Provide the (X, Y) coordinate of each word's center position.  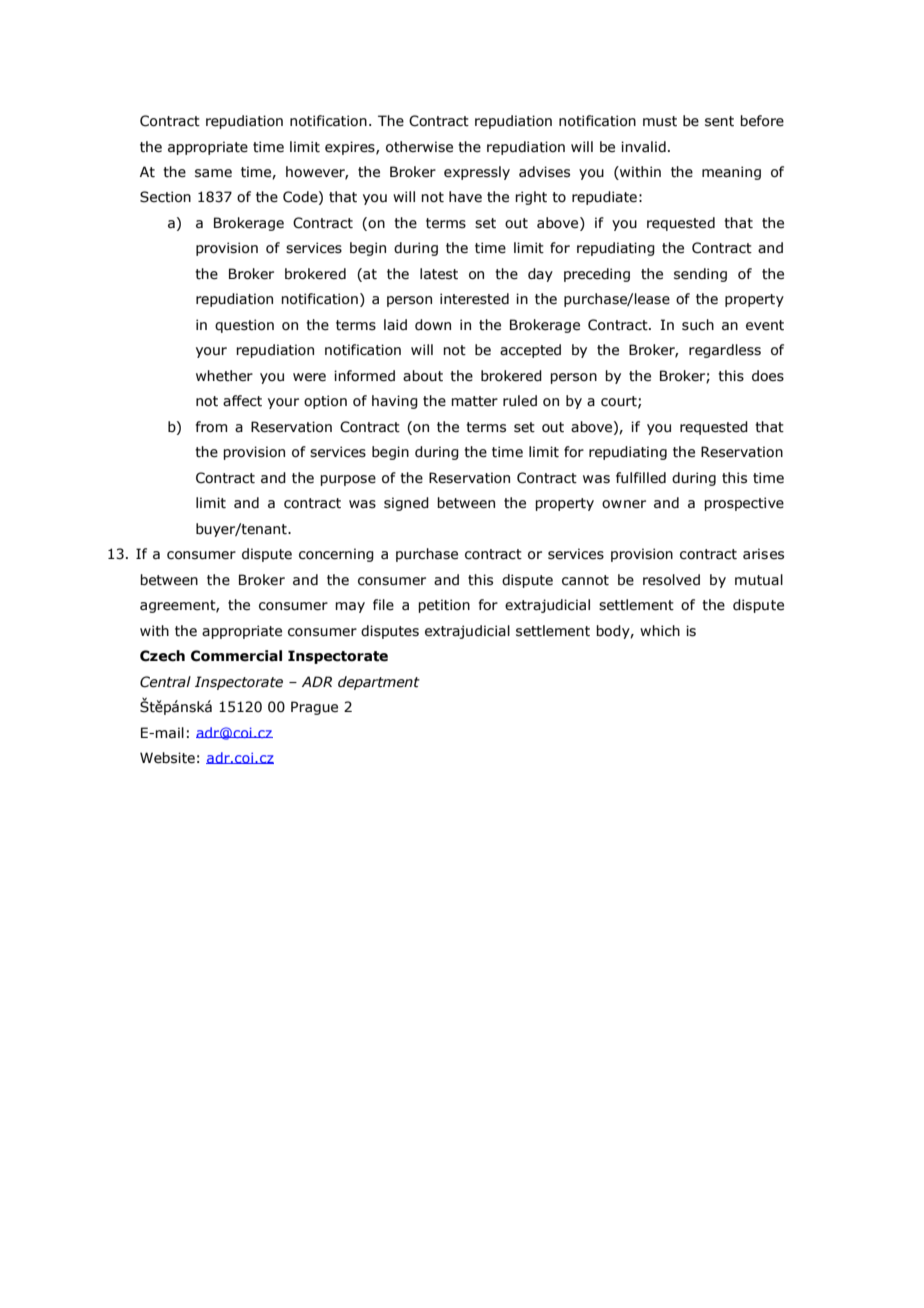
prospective (744, 504)
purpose (348, 480)
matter (474, 401)
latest (439, 274)
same (213, 173)
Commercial (236, 656)
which (660, 631)
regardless (725, 351)
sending (700, 275)
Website (167, 758)
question (244, 326)
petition (444, 606)
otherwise (419, 147)
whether (224, 376)
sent (719, 121)
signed (406, 504)
